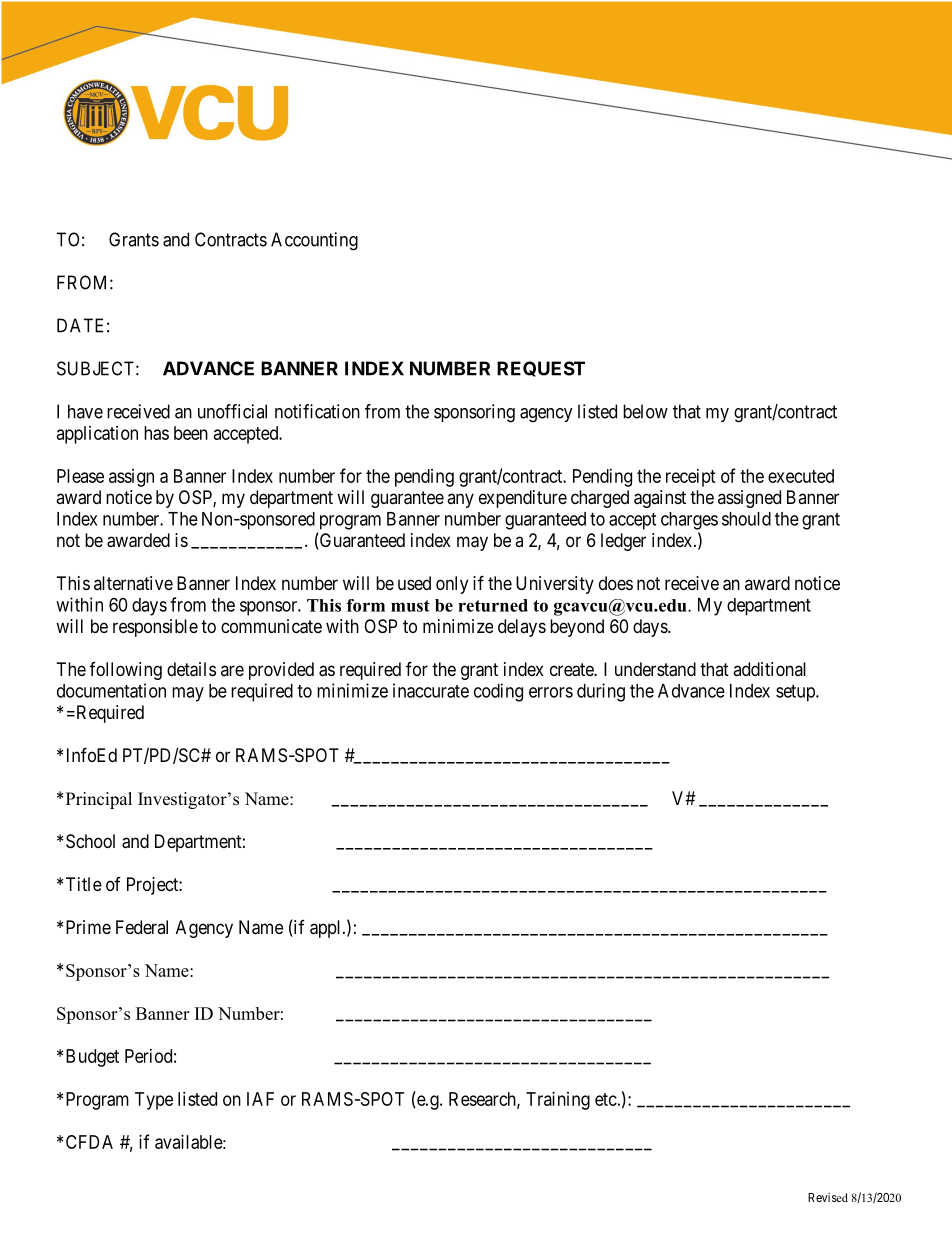 This image has width=952, height=1233. I want to click on below, so click(645, 411).
